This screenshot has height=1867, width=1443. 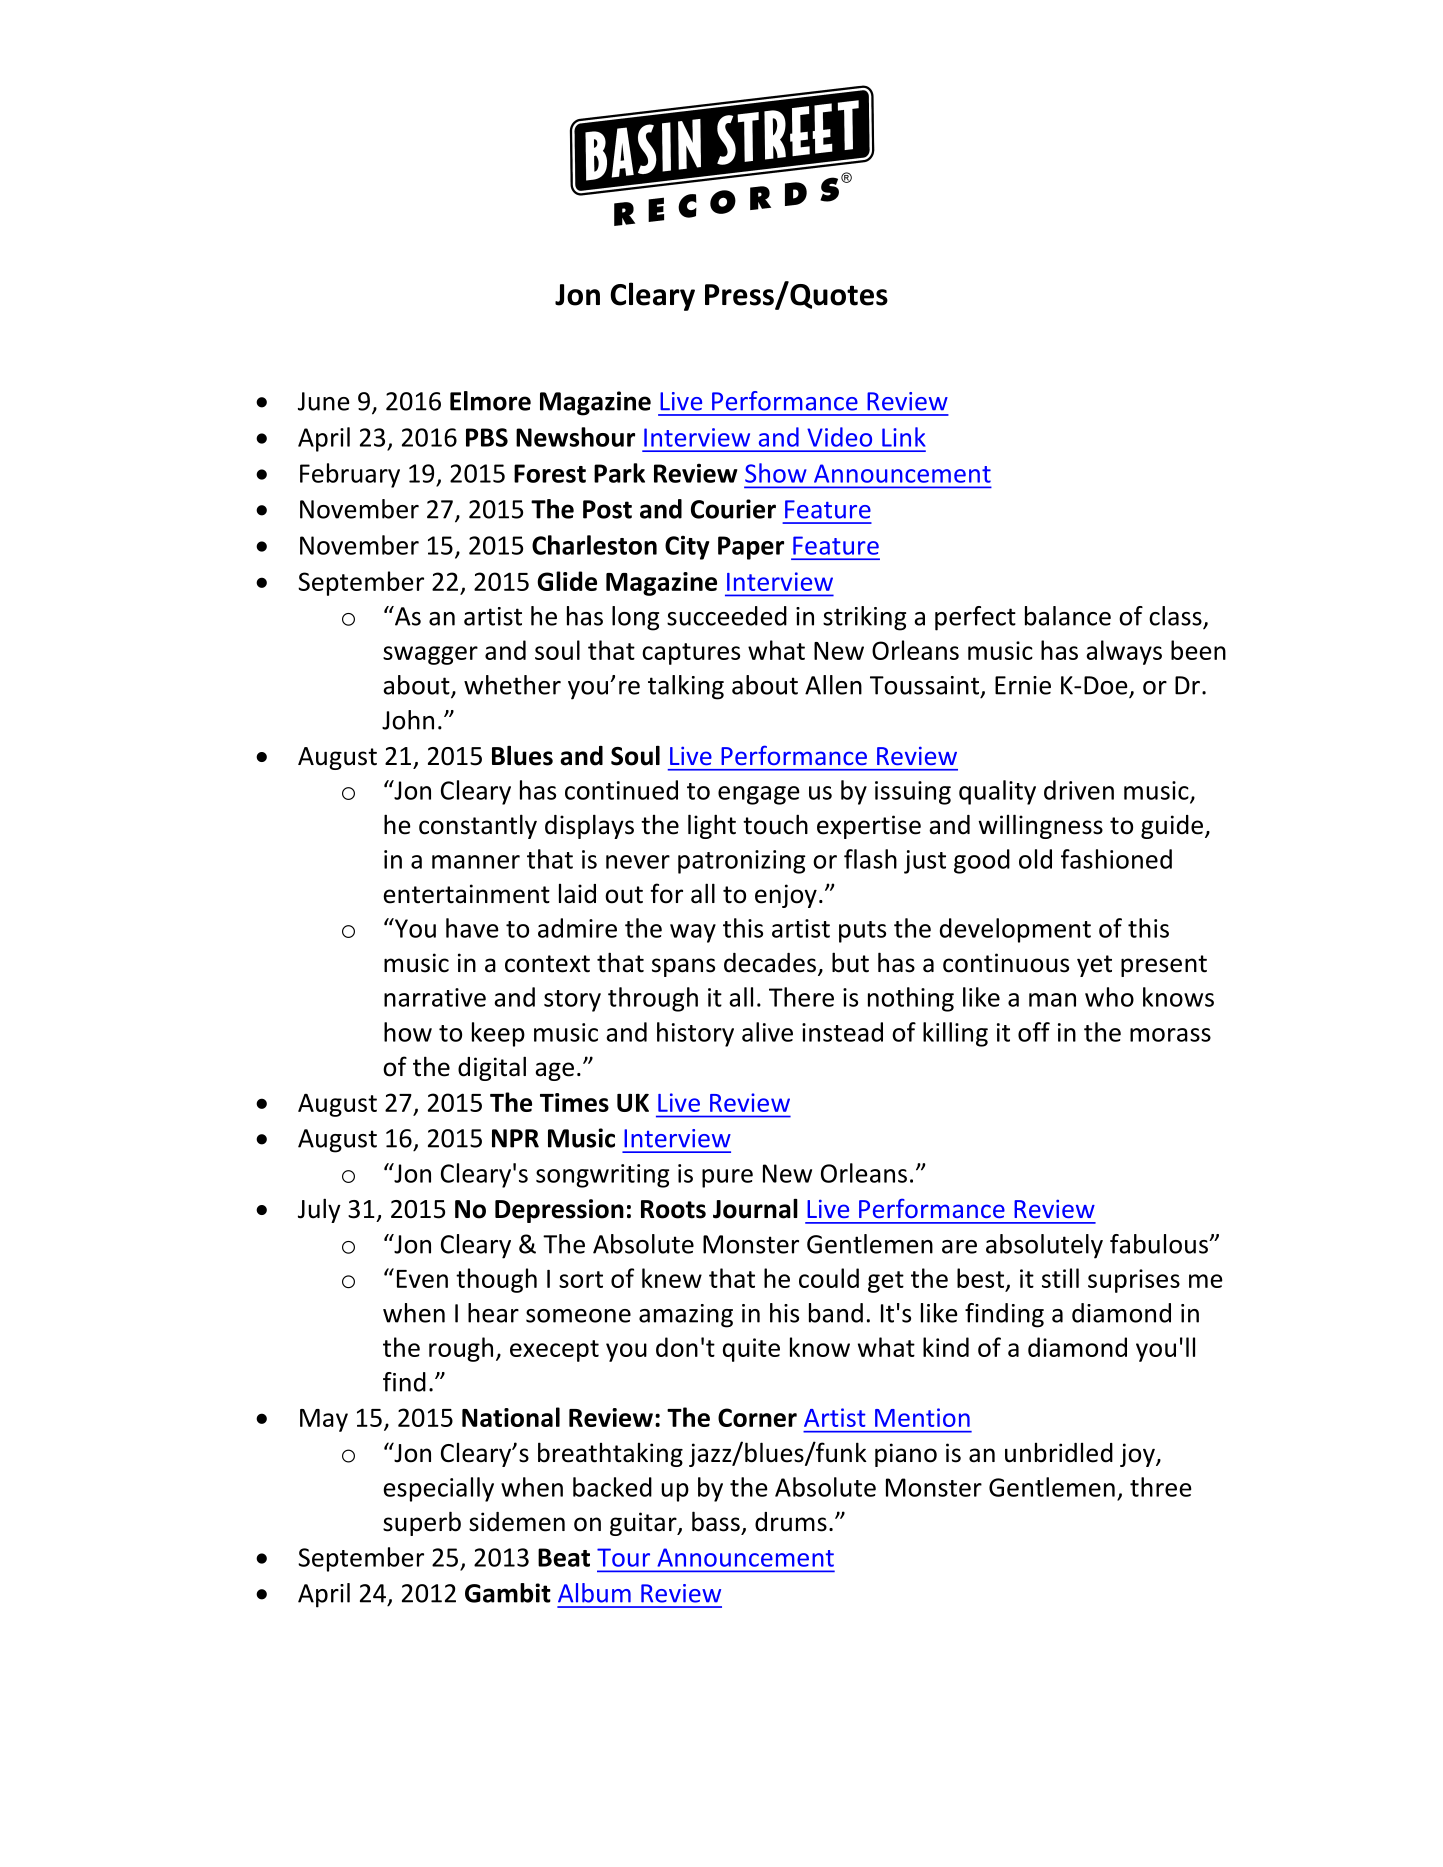 What do you see at coordinates (492, 1068) in the screenshot?
I see `digital` at bounding box center [492, 1068].
